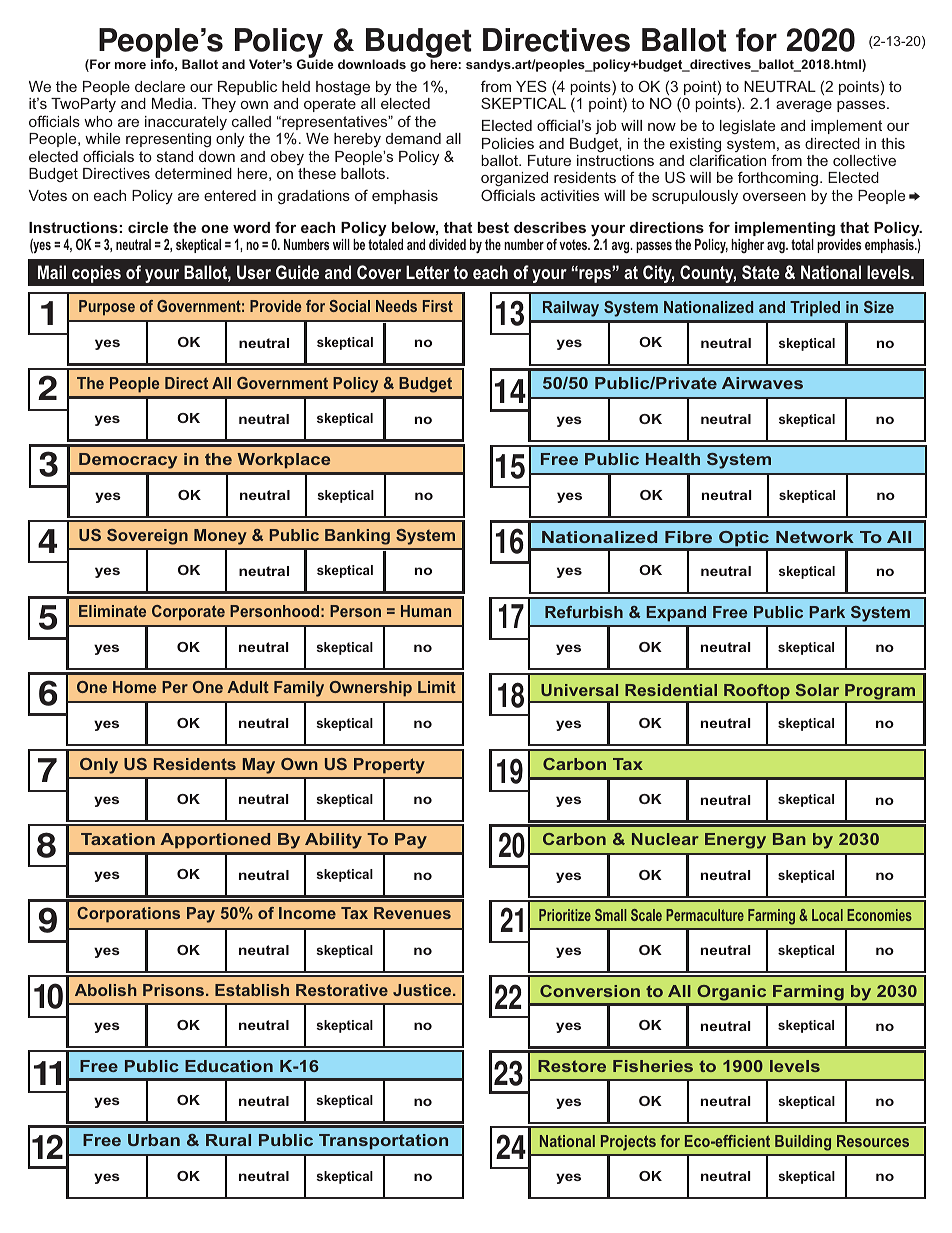 This image has height=1233, width=952. I want to click on Taxation, so click(118, 839).
